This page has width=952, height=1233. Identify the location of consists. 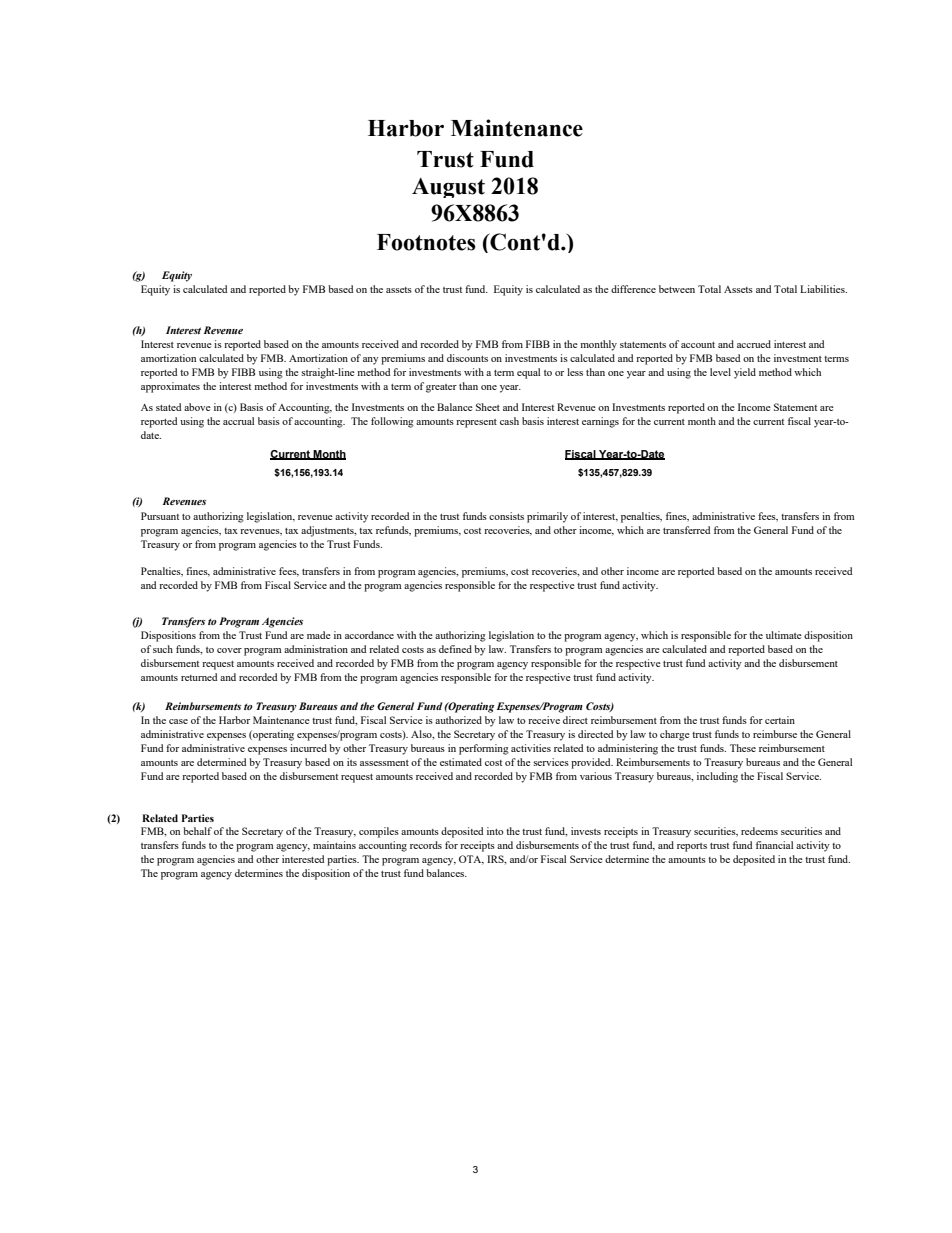
(506, 516).
